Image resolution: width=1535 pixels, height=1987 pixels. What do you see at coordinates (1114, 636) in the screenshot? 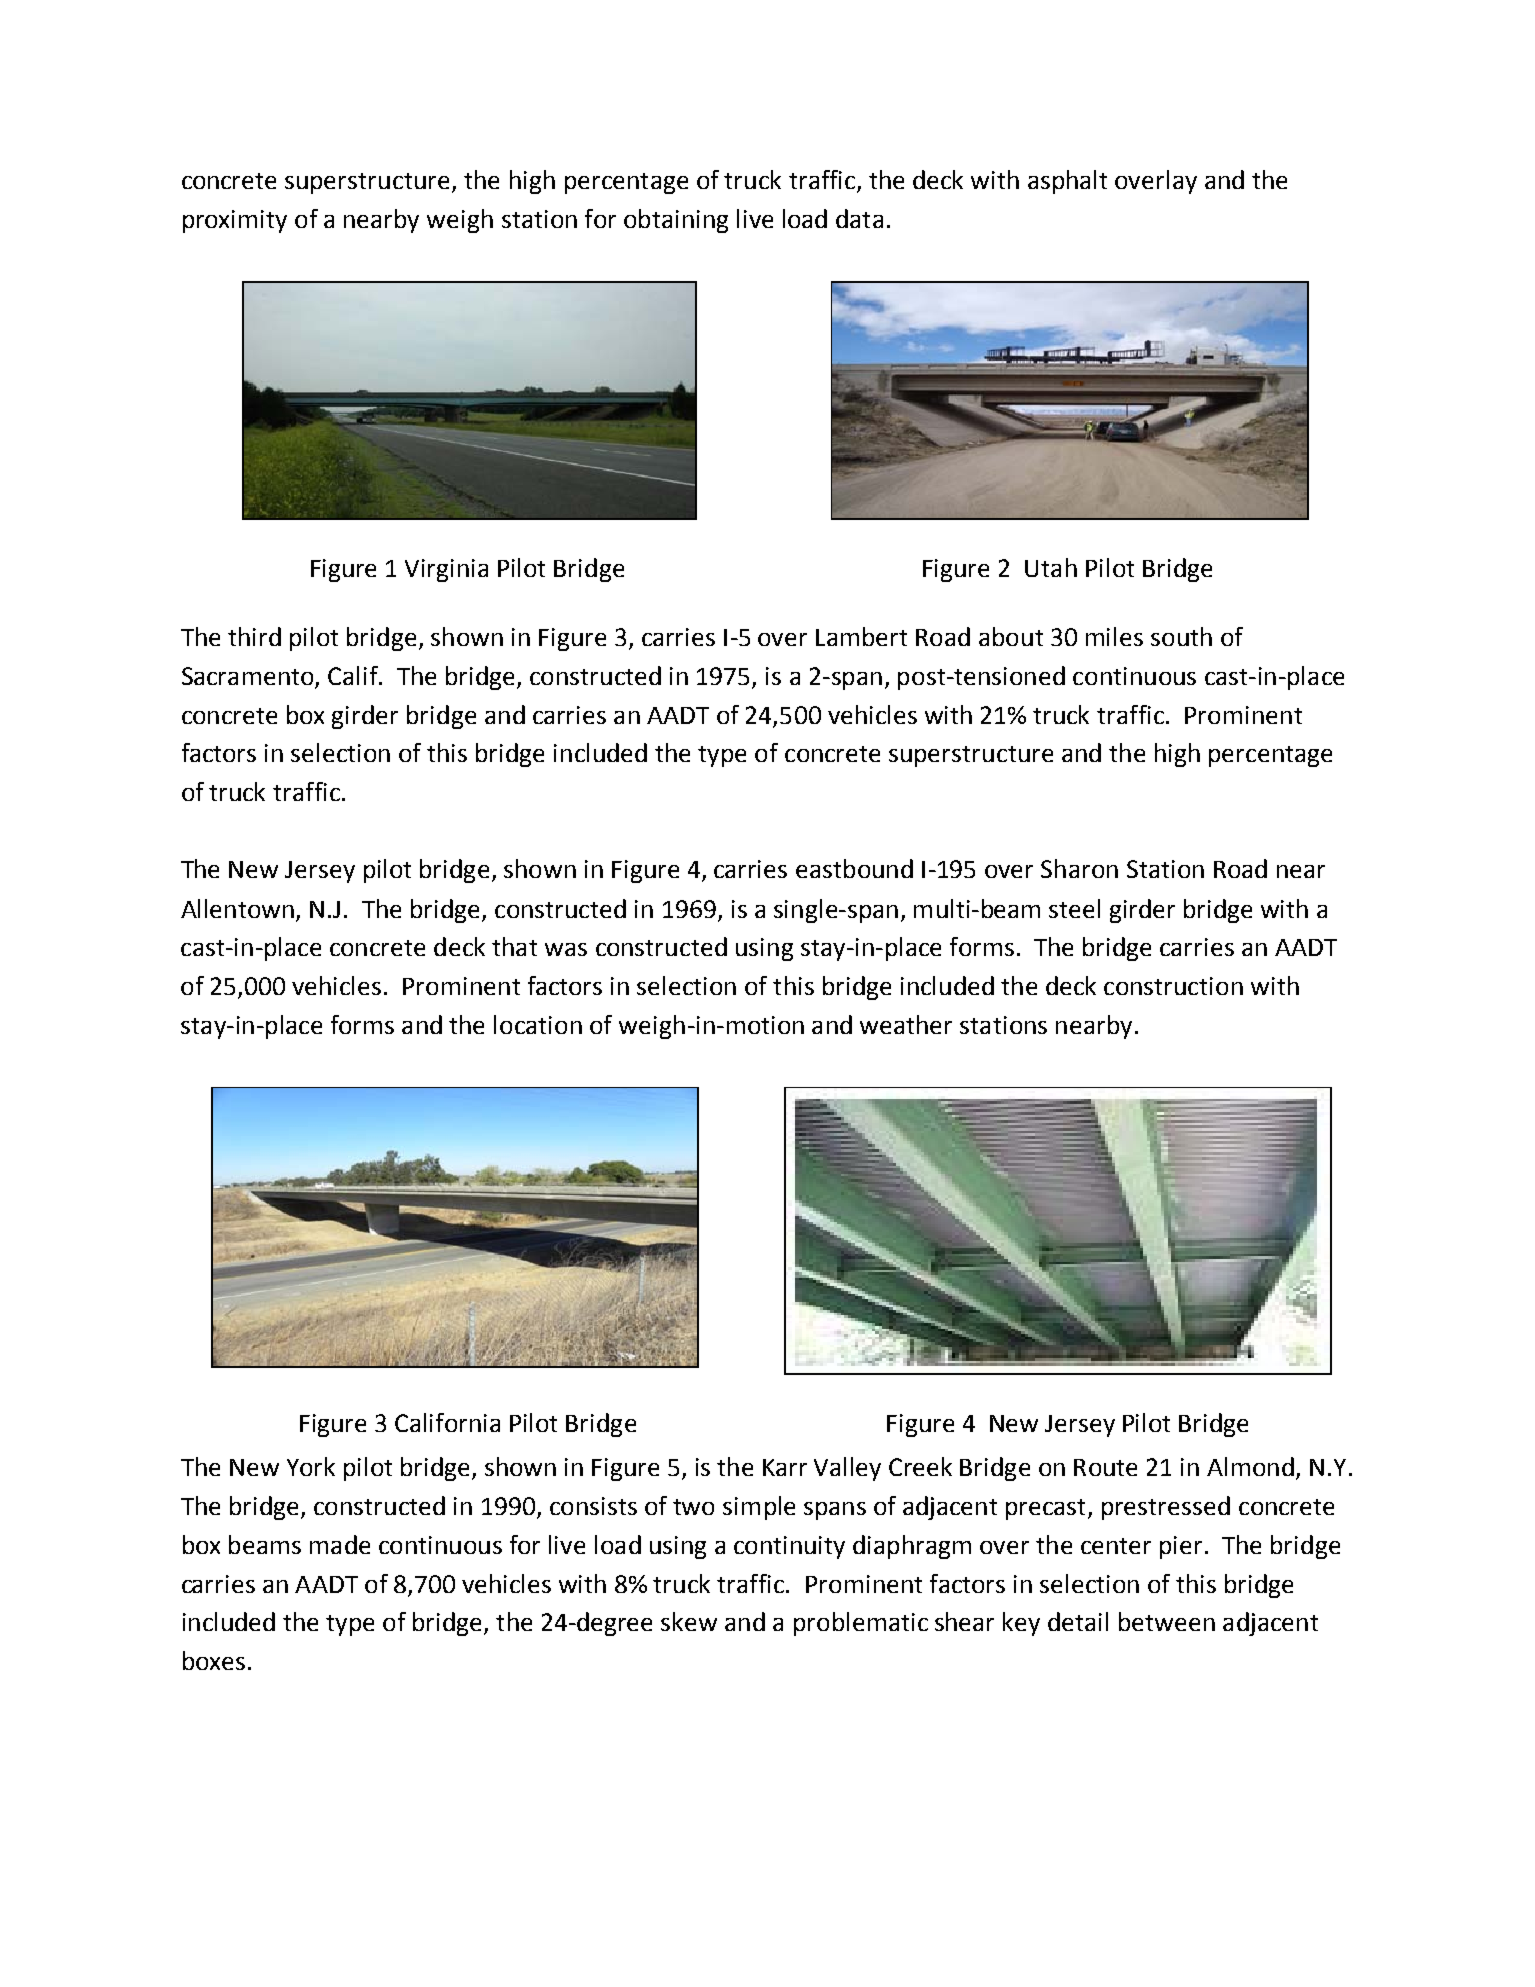
I see `miles` at bounding box center [1114, 636].
